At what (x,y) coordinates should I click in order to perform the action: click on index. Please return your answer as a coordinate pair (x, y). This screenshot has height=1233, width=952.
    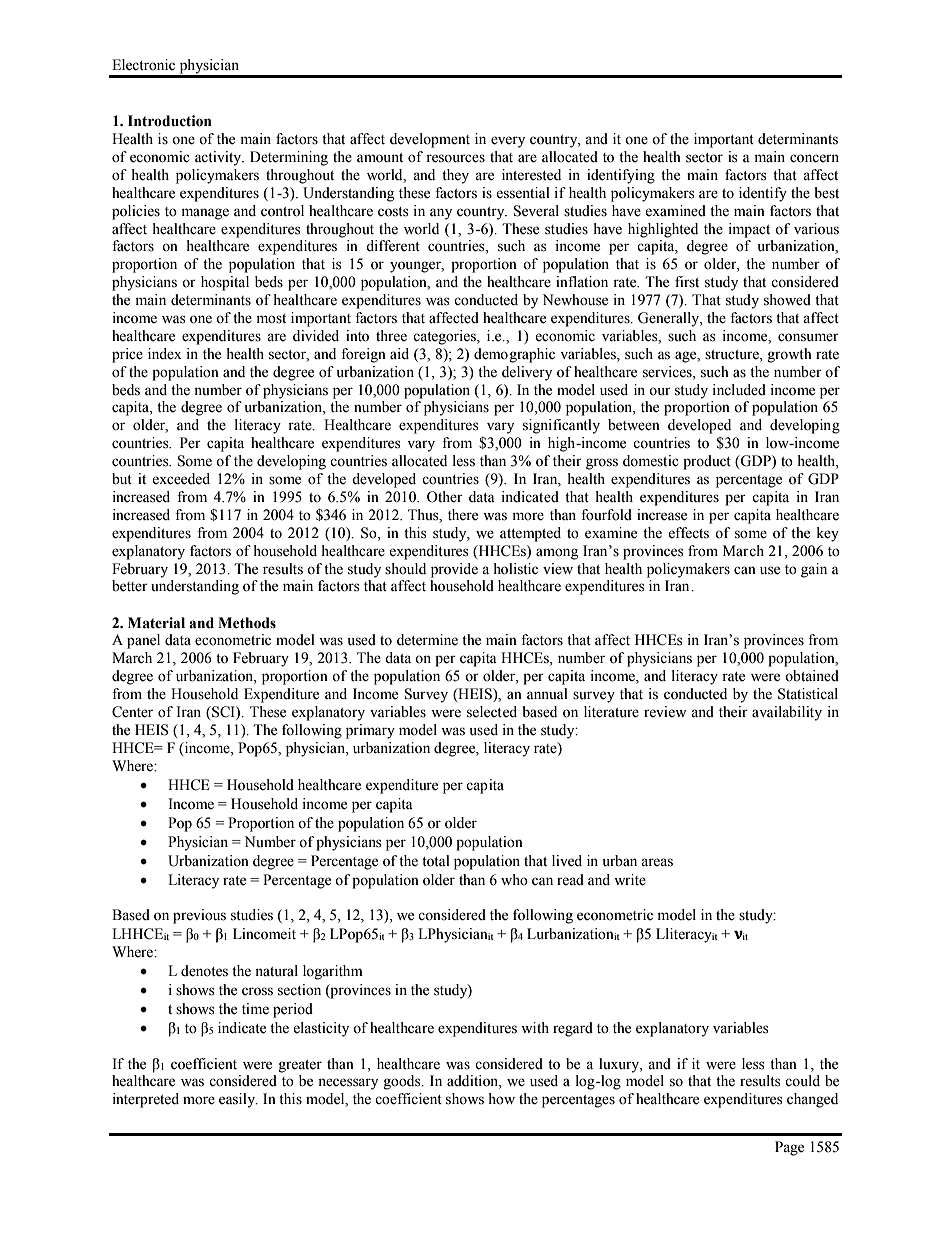
    Looking at the image, I should click on (165, 354).
